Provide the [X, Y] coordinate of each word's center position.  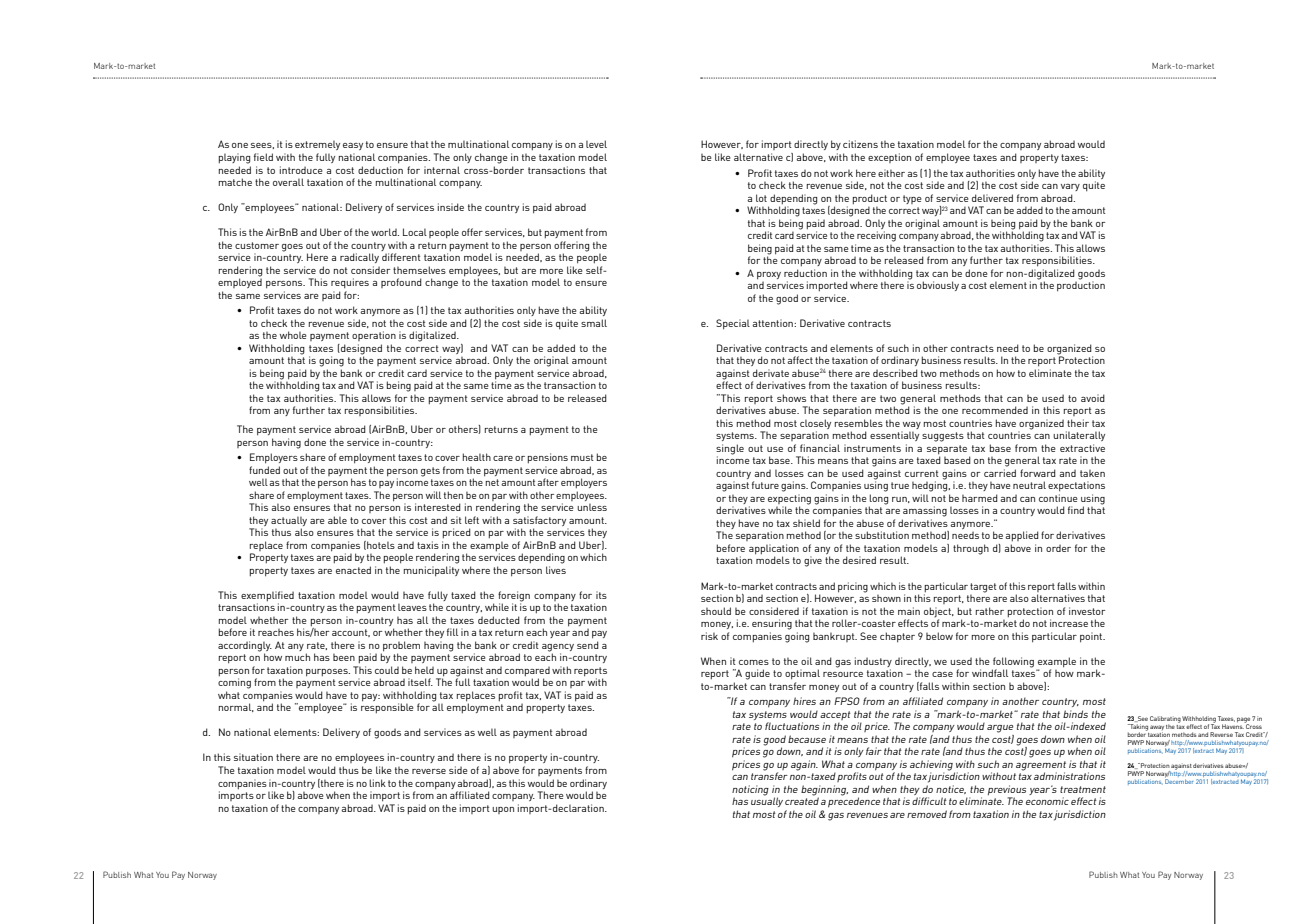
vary [1070, 187]
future [765, 485]
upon [503, 810]
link [377, 783]
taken [1092, 473]
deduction [380, 170]
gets [430, 472]
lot [761, 198]
